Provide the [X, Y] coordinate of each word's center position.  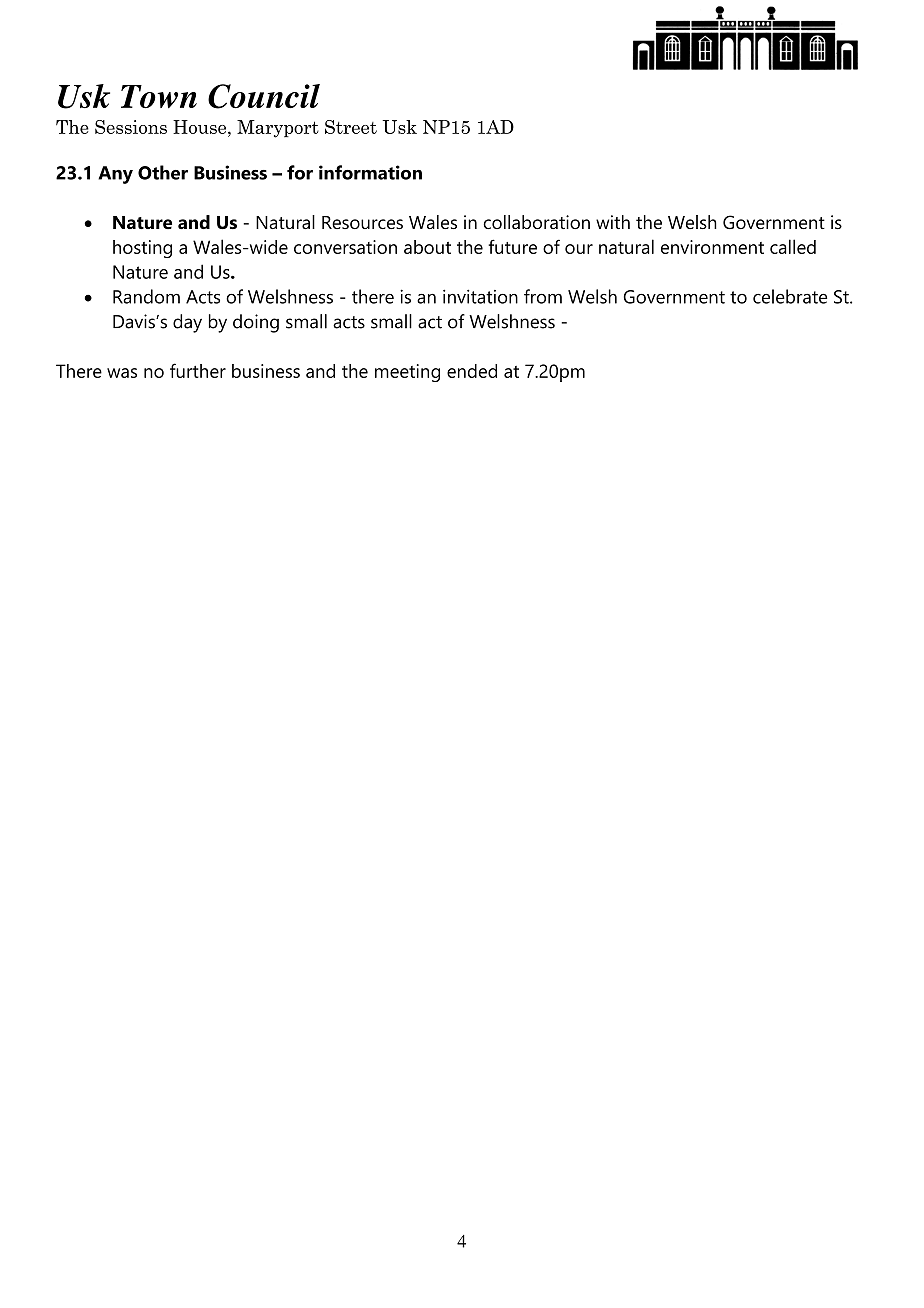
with [613, 222]
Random [146, 296]
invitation [480, 296]
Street [351, 127]
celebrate [790, 296]
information [370, 172]
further [198, 370]
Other [163, 172]
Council [264, 96]
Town [159, 97]
